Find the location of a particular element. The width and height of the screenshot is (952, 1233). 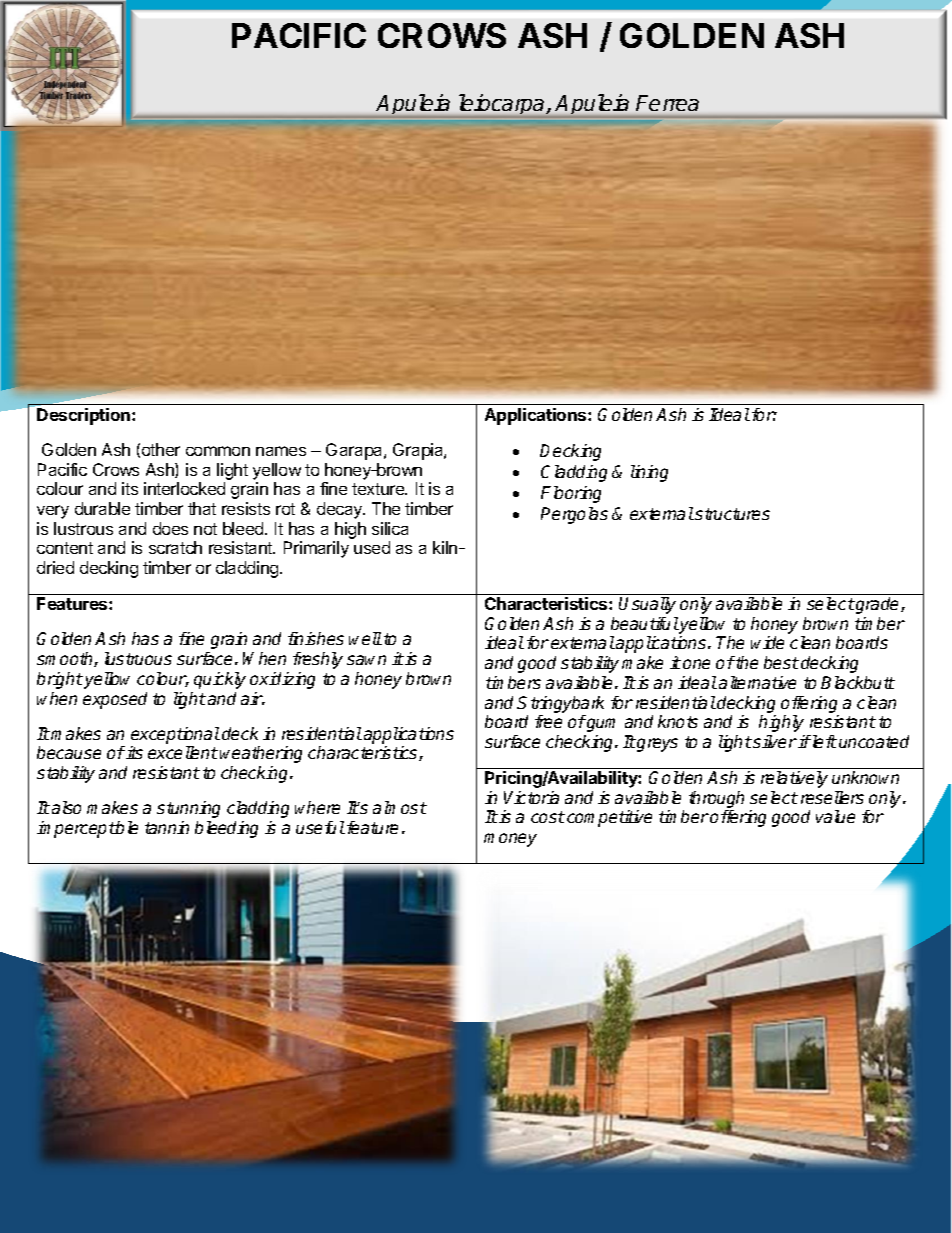

sawn is located at coordinates (366, 660).
